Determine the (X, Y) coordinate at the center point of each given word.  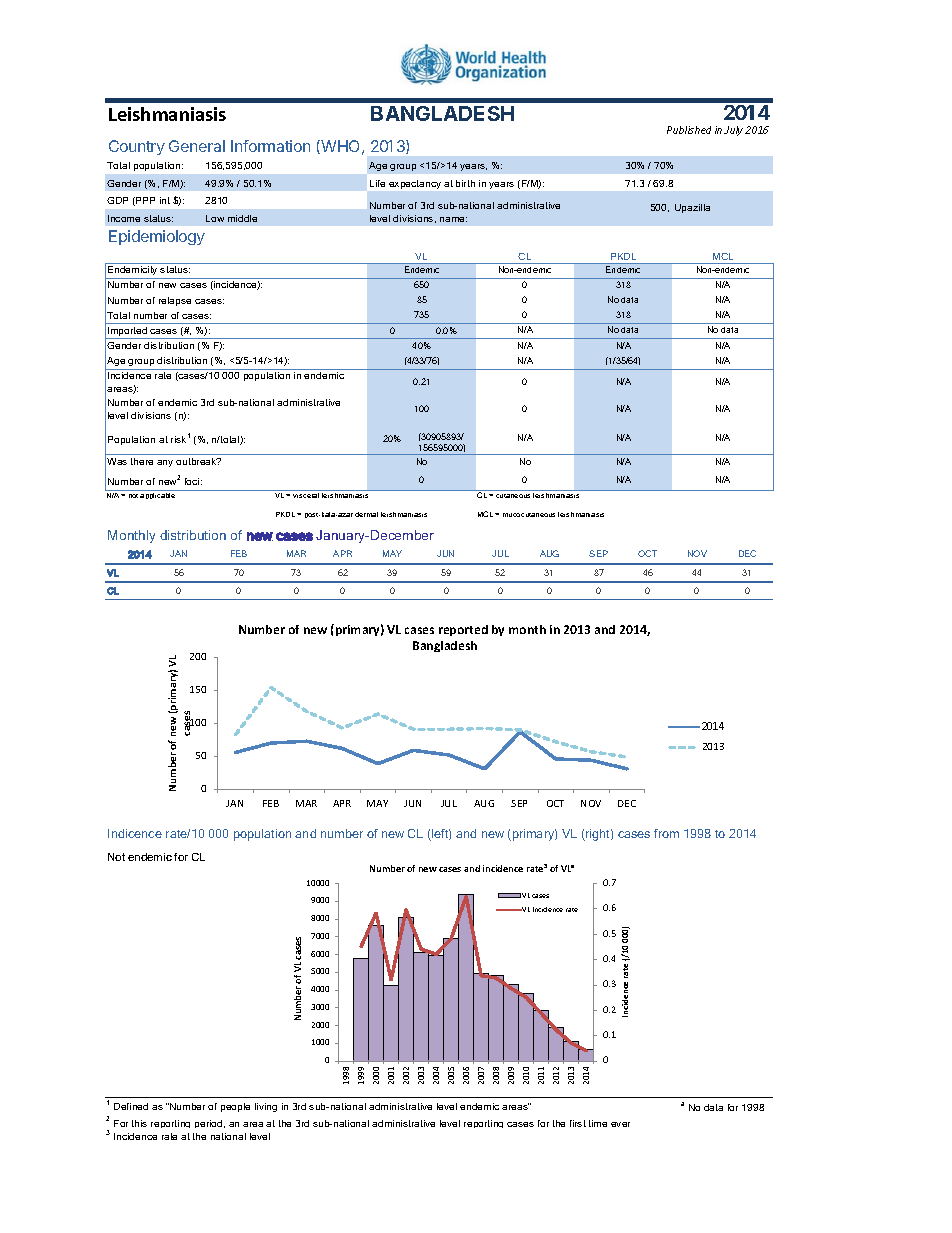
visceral (306, 495)
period (210, 1124)
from (666, 833)
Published (689, 130)
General (197, 146)
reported (463, 630)
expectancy (415, 184)
